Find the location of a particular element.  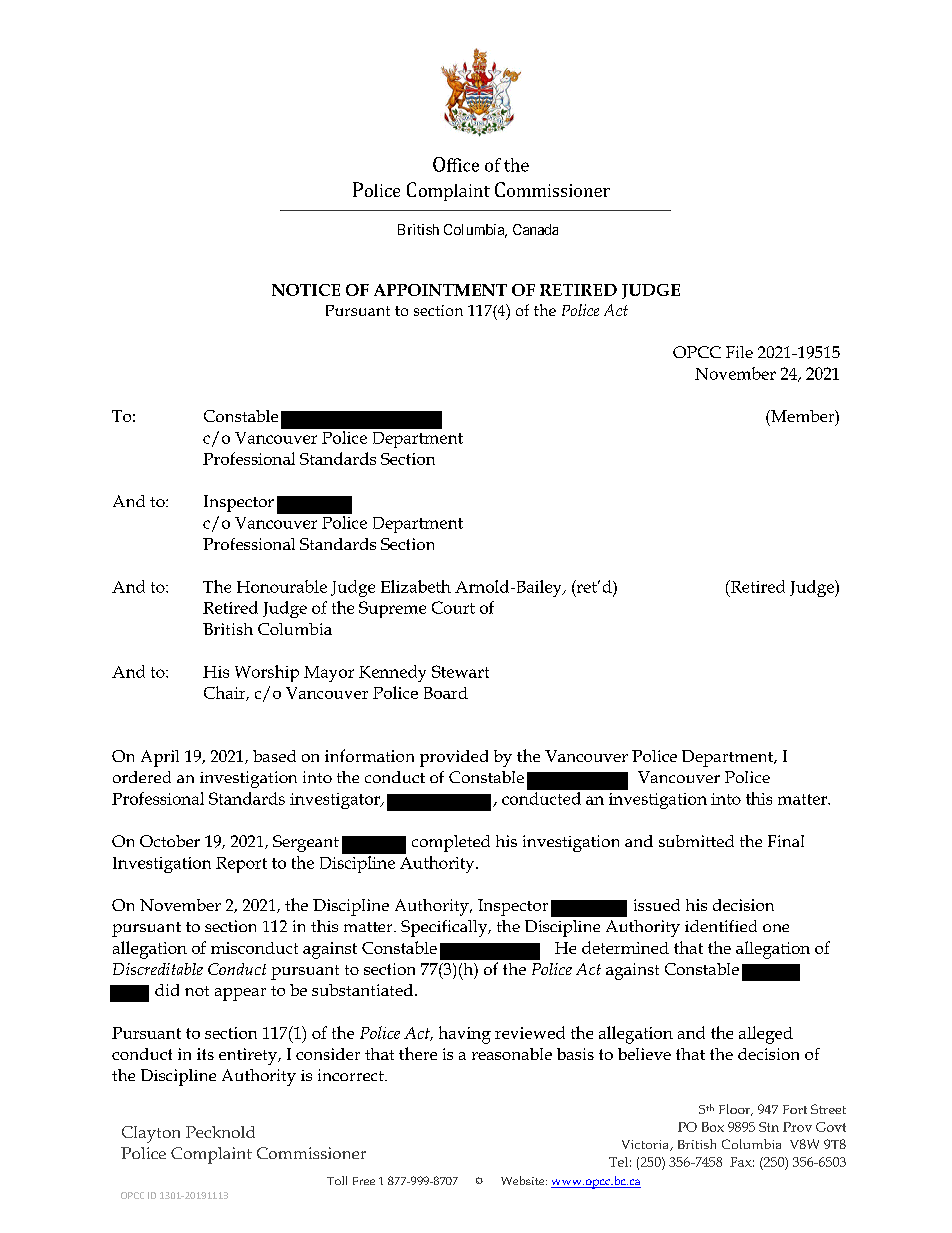

Clayton is located at coordinates (151, 1134).
